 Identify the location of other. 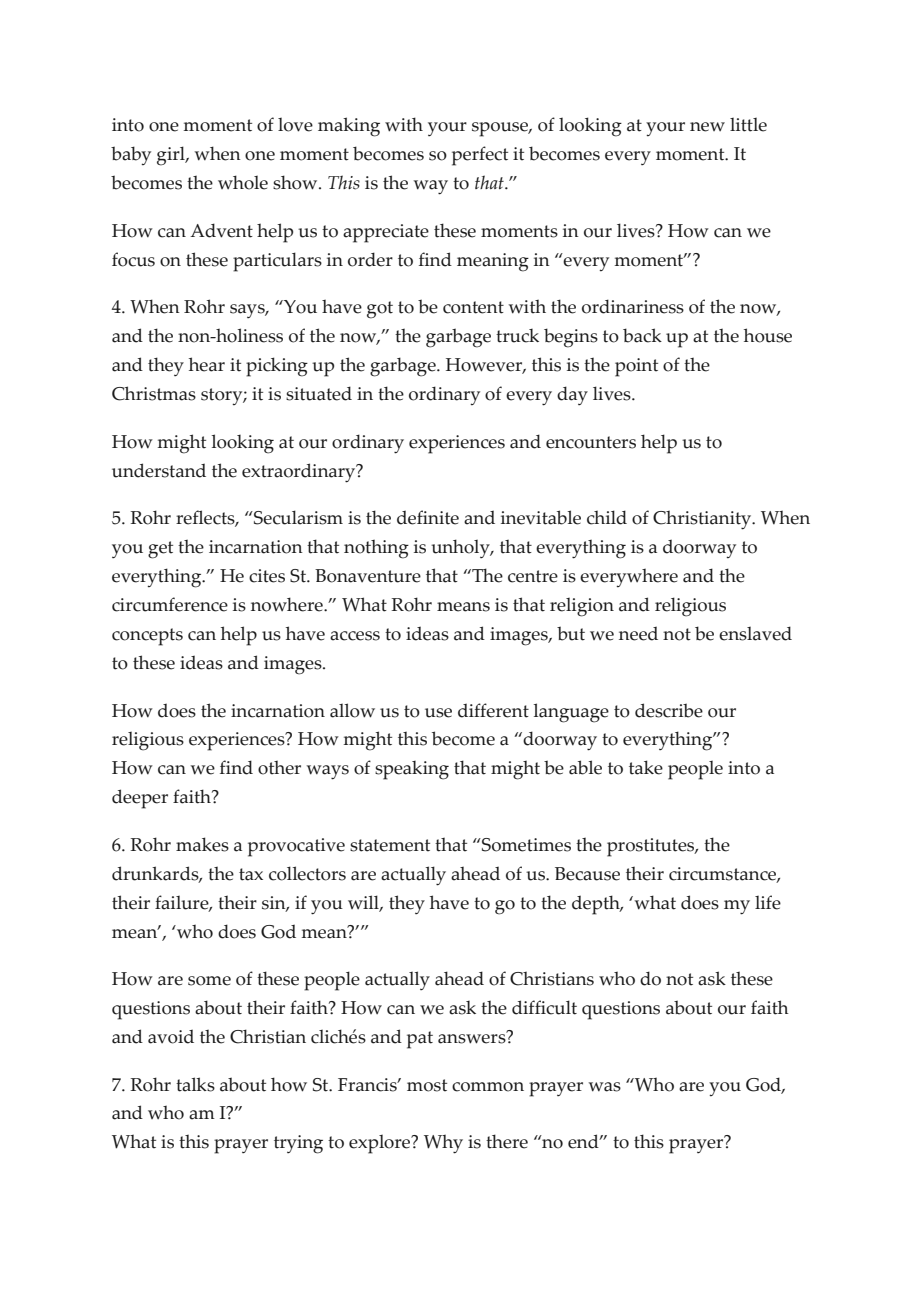
(279, 767).
